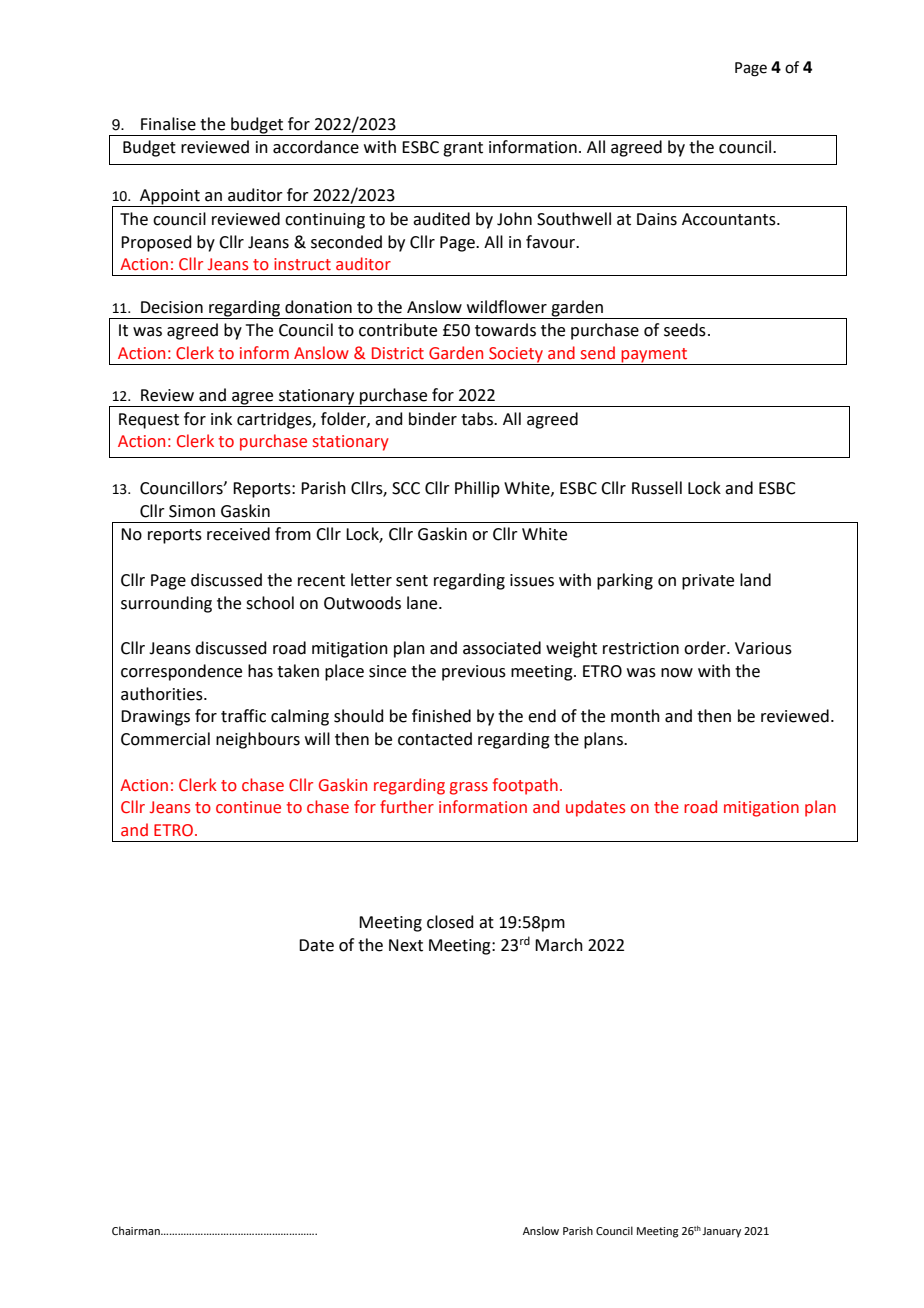 The width and height of the screenshot is (924, 1308). What do you see at coordinates (730, 219) in the screenshot?
I see `Accountants` at bounding box center [730, 219].
